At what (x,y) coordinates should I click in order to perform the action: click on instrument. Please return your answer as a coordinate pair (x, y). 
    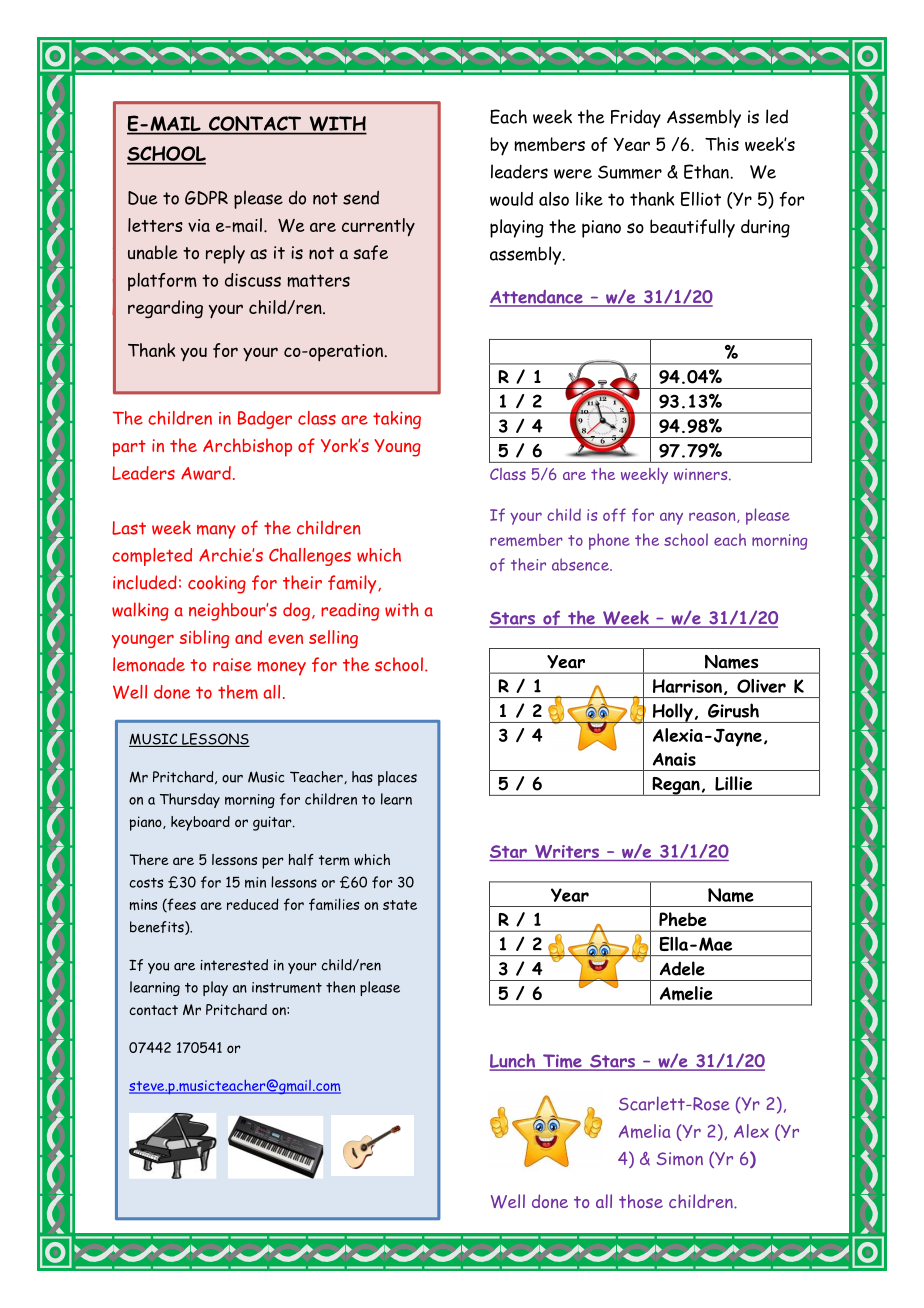
    Looking at the image, I should click on (287, 987).
